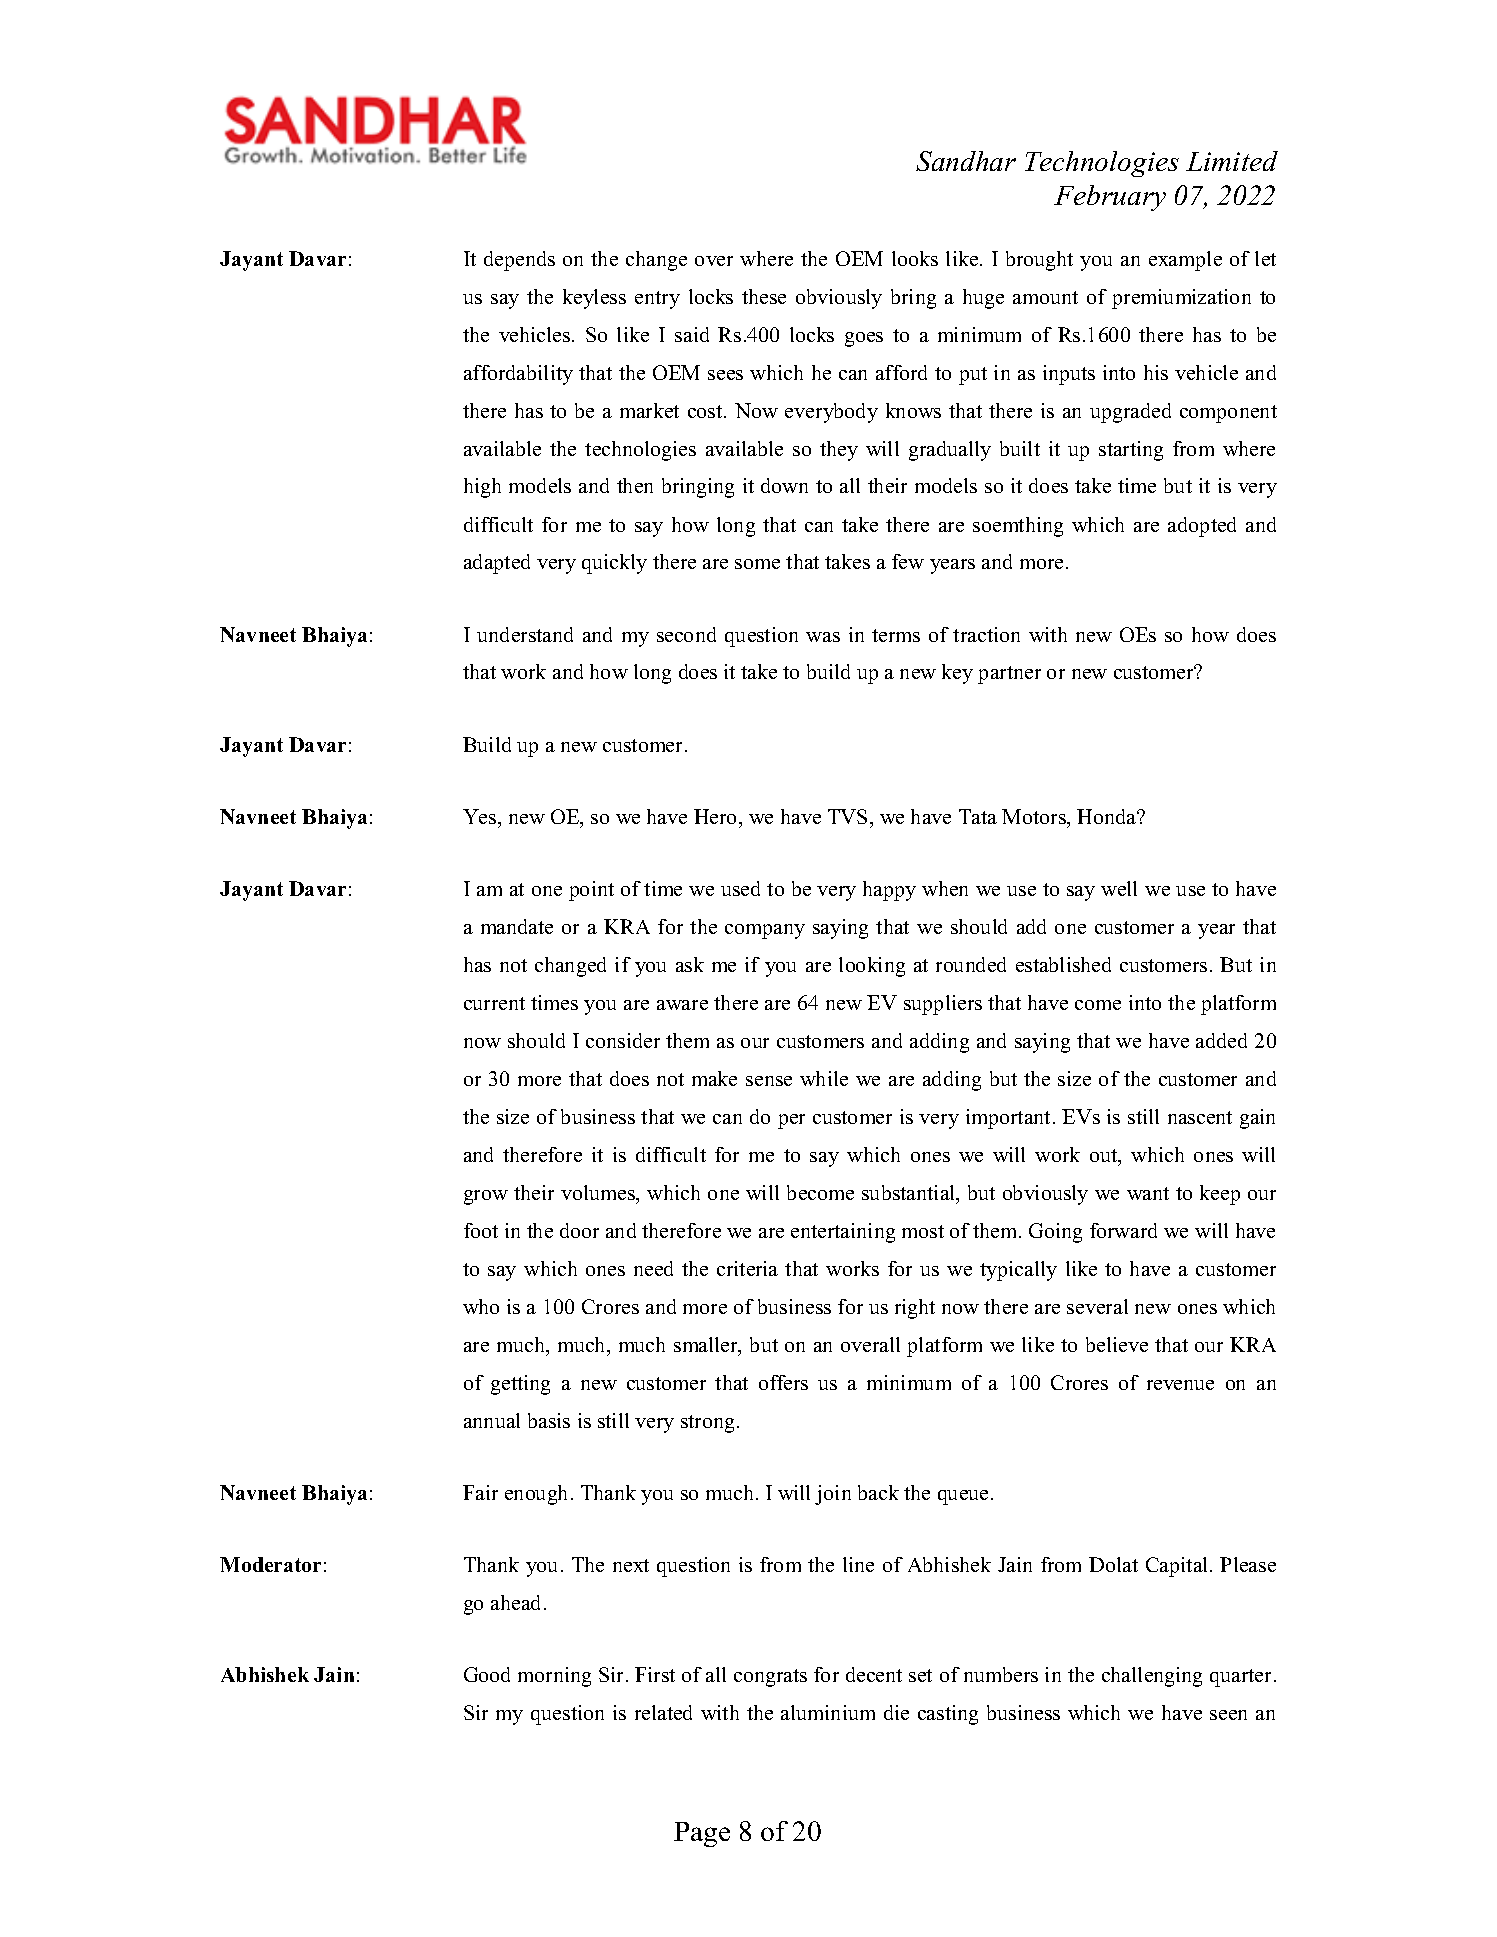  Describe the element at coordinates (614, 564) in the page. I see `quickly` at that location.
